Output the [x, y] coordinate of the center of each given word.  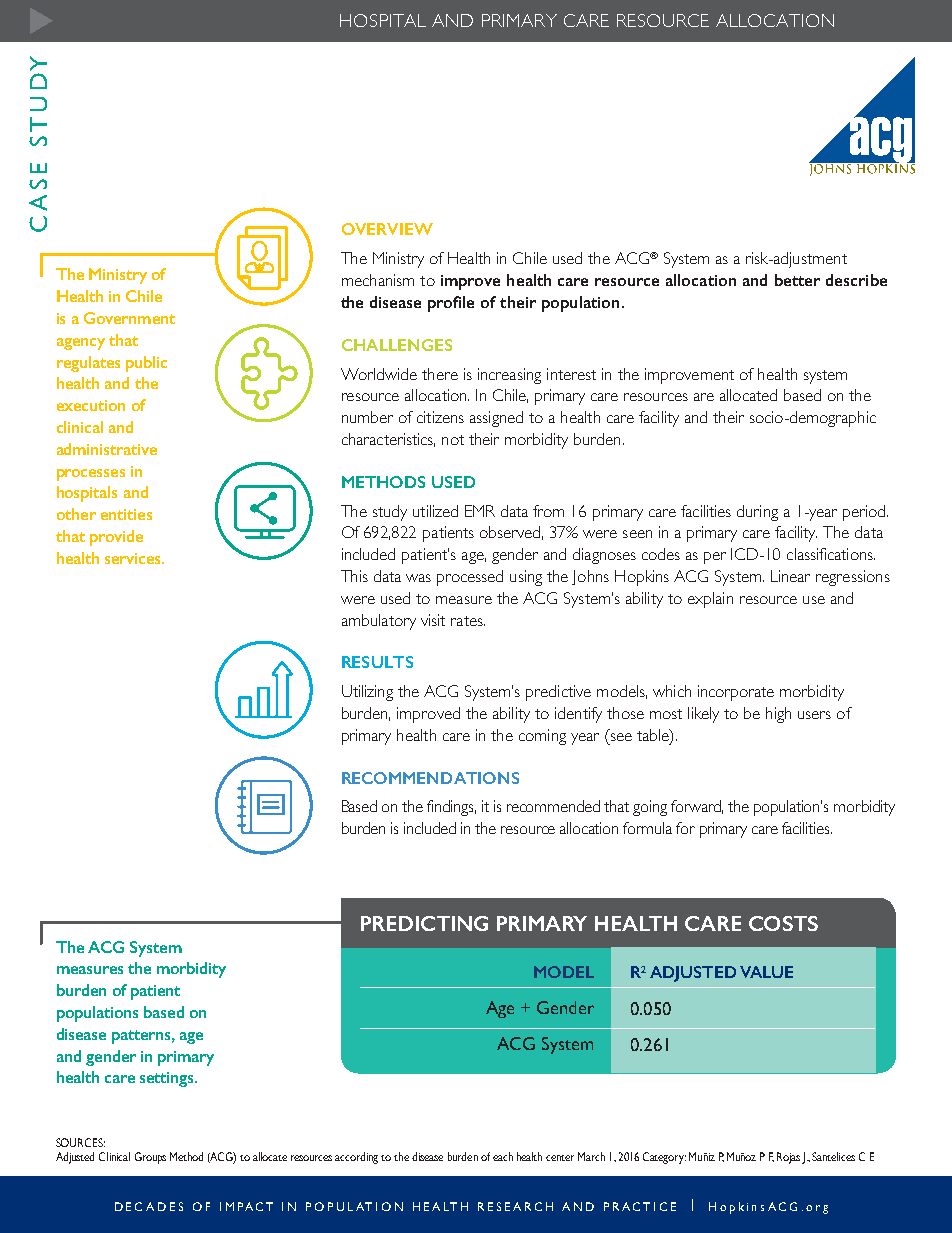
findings [451, 808]
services [134, 558]
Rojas [788, 1158]
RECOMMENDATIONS [430, 778]
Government [129, 318]
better [797, 280]
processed [470, 578]
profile [451, 304]
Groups [150, 1158]
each [503, 1156]
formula [647, 828]
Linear [790, 576]
